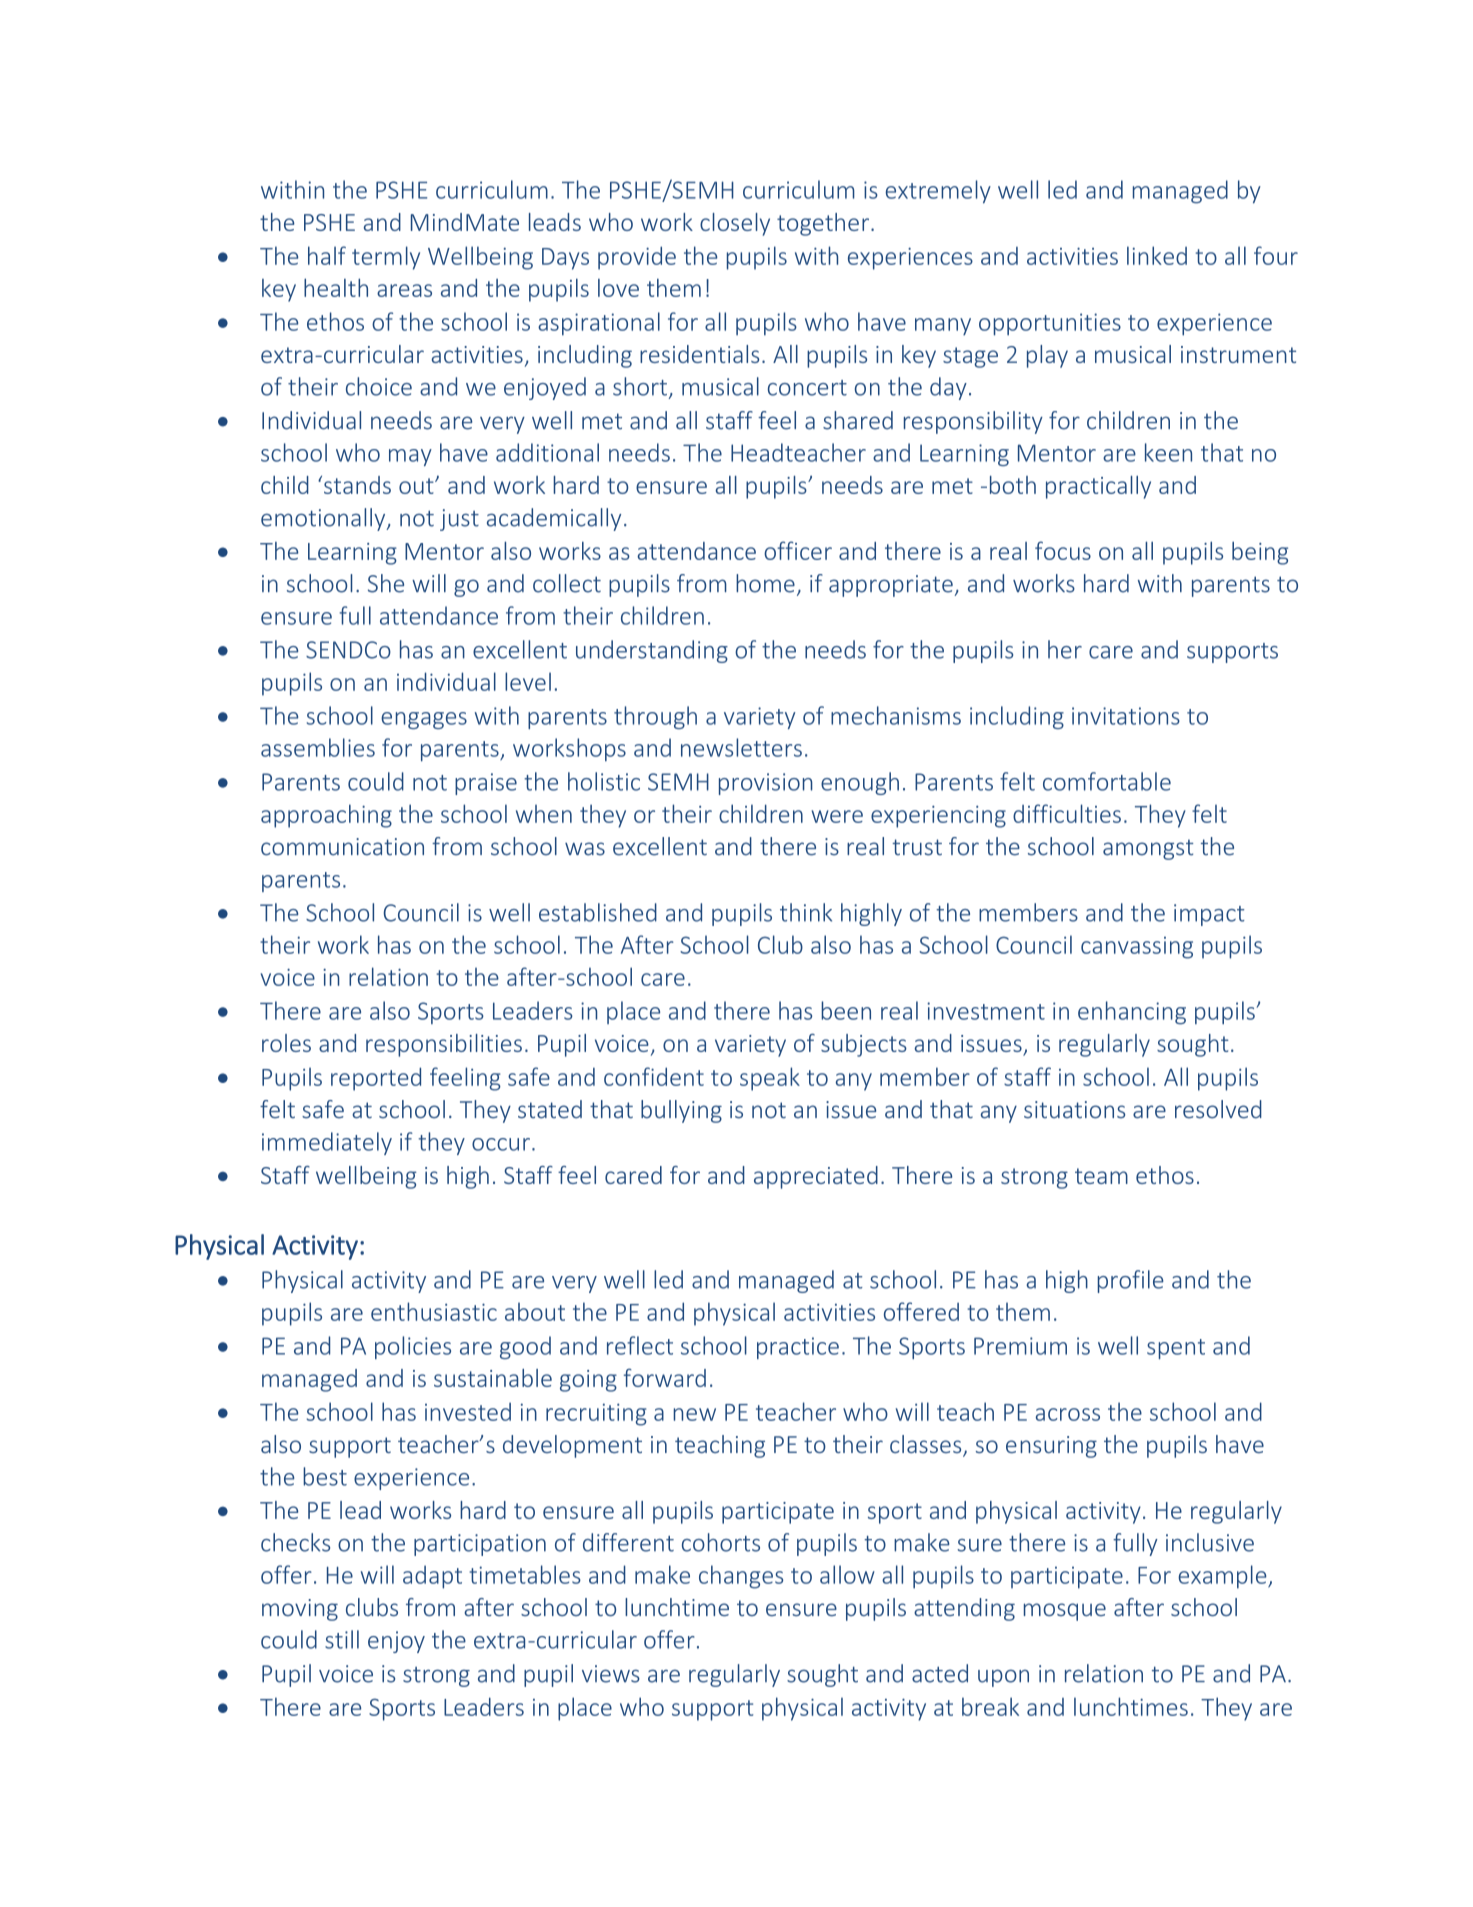 This screenshot has width=1473, height=1907. Describe the element at coordinates (1157, 255) in the screenshot. I see `linked` at that location.
